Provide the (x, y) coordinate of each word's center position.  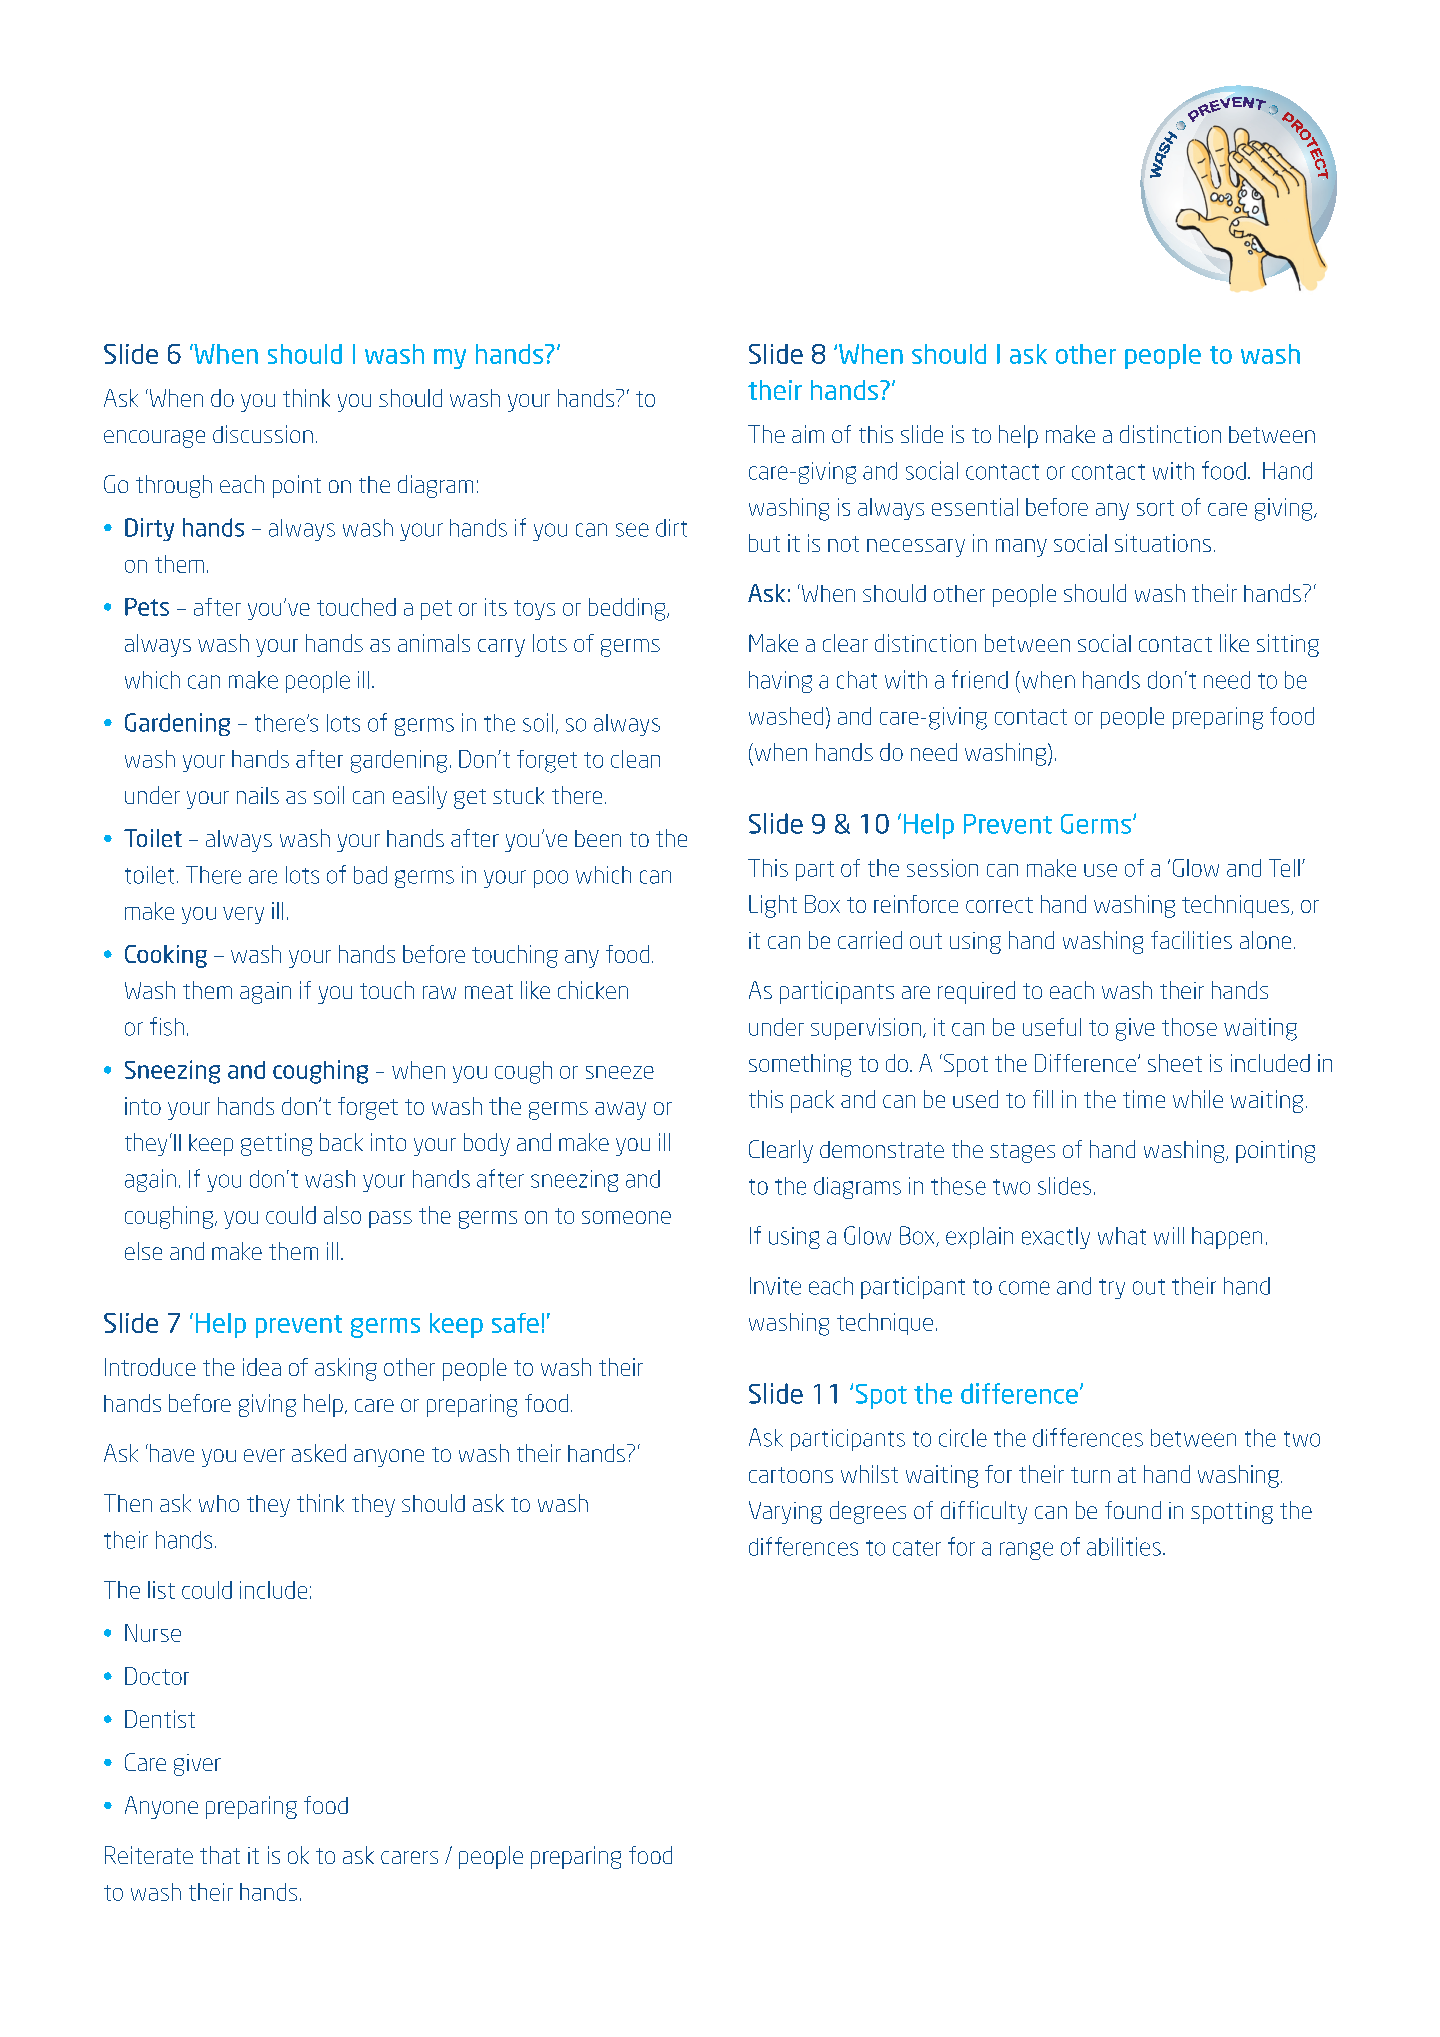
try (1112, 1289)
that (220, 1855)
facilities (1191, 940)
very (243, 915)
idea (262, 1367)
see (632, 530)
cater (917, 1548)
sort (1155, 508)
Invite (775, 1286)
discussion (263, 434)
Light (773, 906)
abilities (1124, 1546)
